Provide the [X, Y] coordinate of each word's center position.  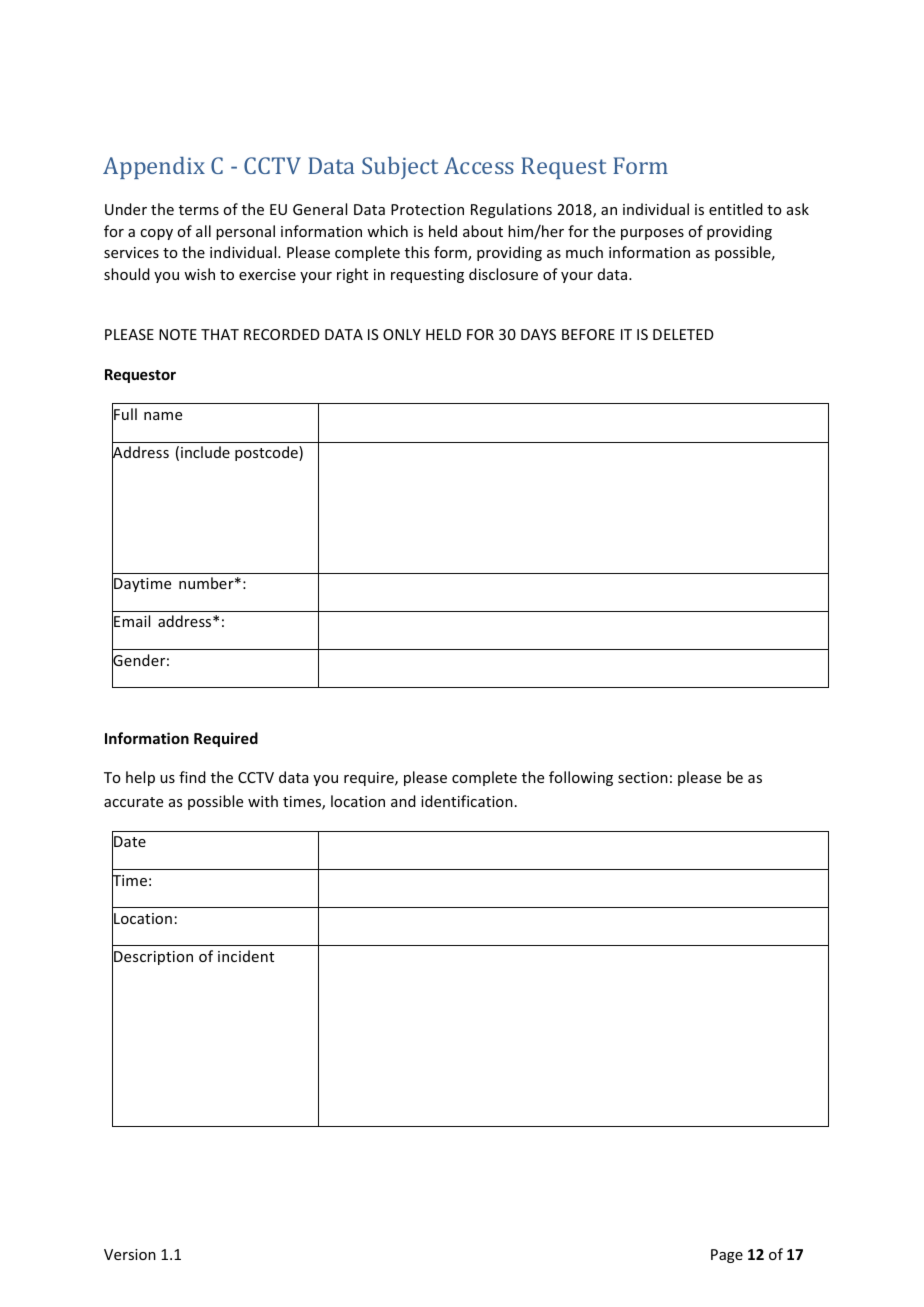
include [205, 452]
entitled [736, 209]
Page [727, 1256]
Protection [427, 209]
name [163, 416]
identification [467, 801]
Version [130, 1254]
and [403, 801]
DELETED [683, 334]
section [643, 777]
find [192, 777]
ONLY [402, 334]
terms [199, 210]
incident [246, 956]
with [263, 801]
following [581, 778]
